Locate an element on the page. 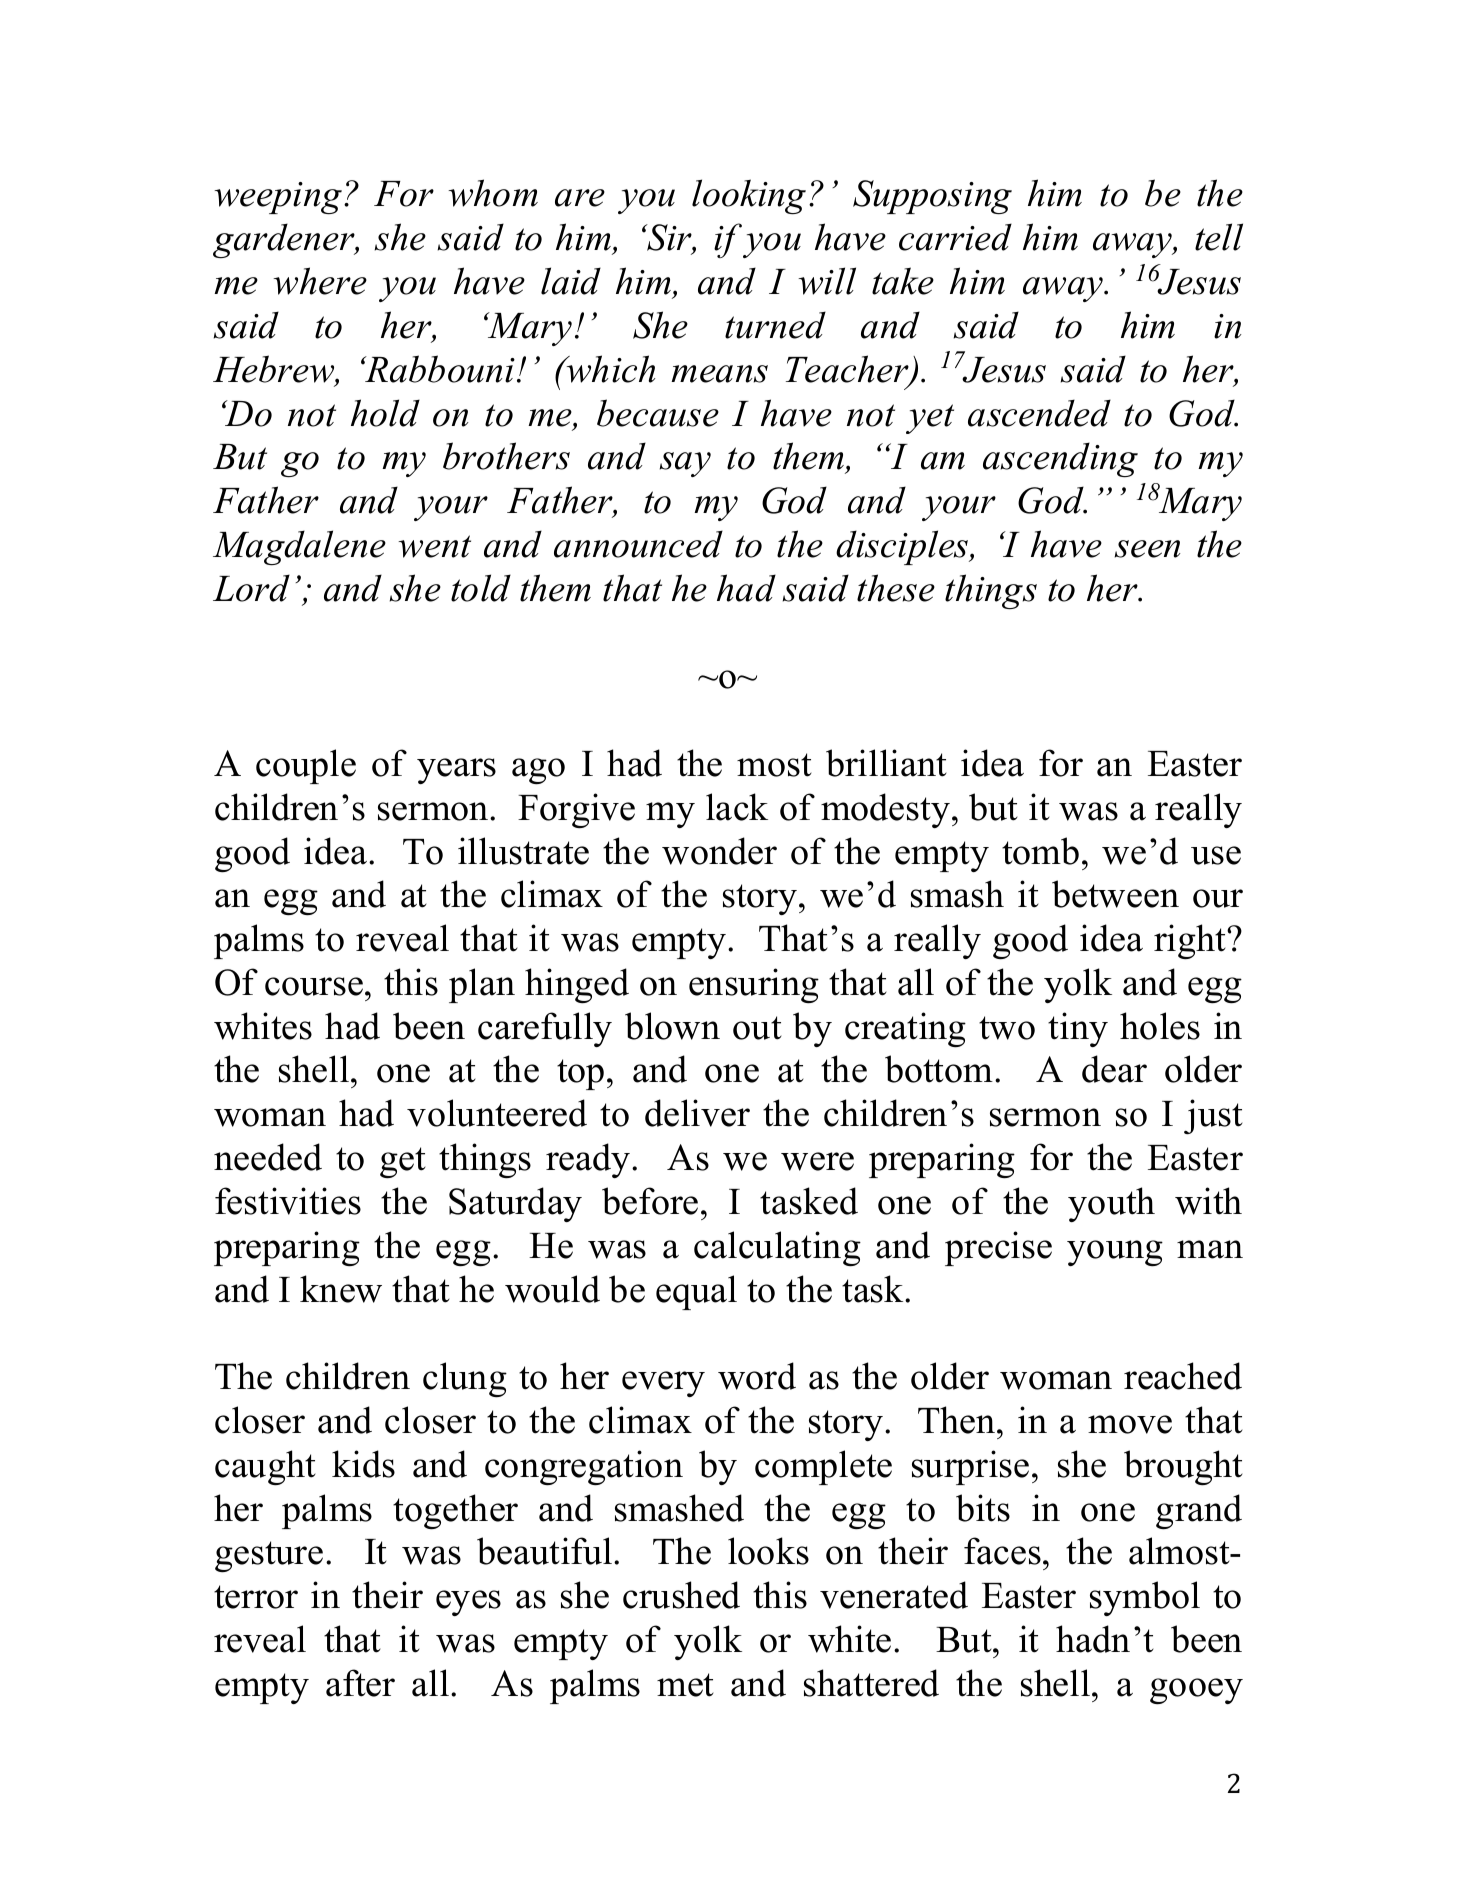 Image resolution: width=1457 pixels, height=1886 pixels. after is located at coordinates (360, 1683).
